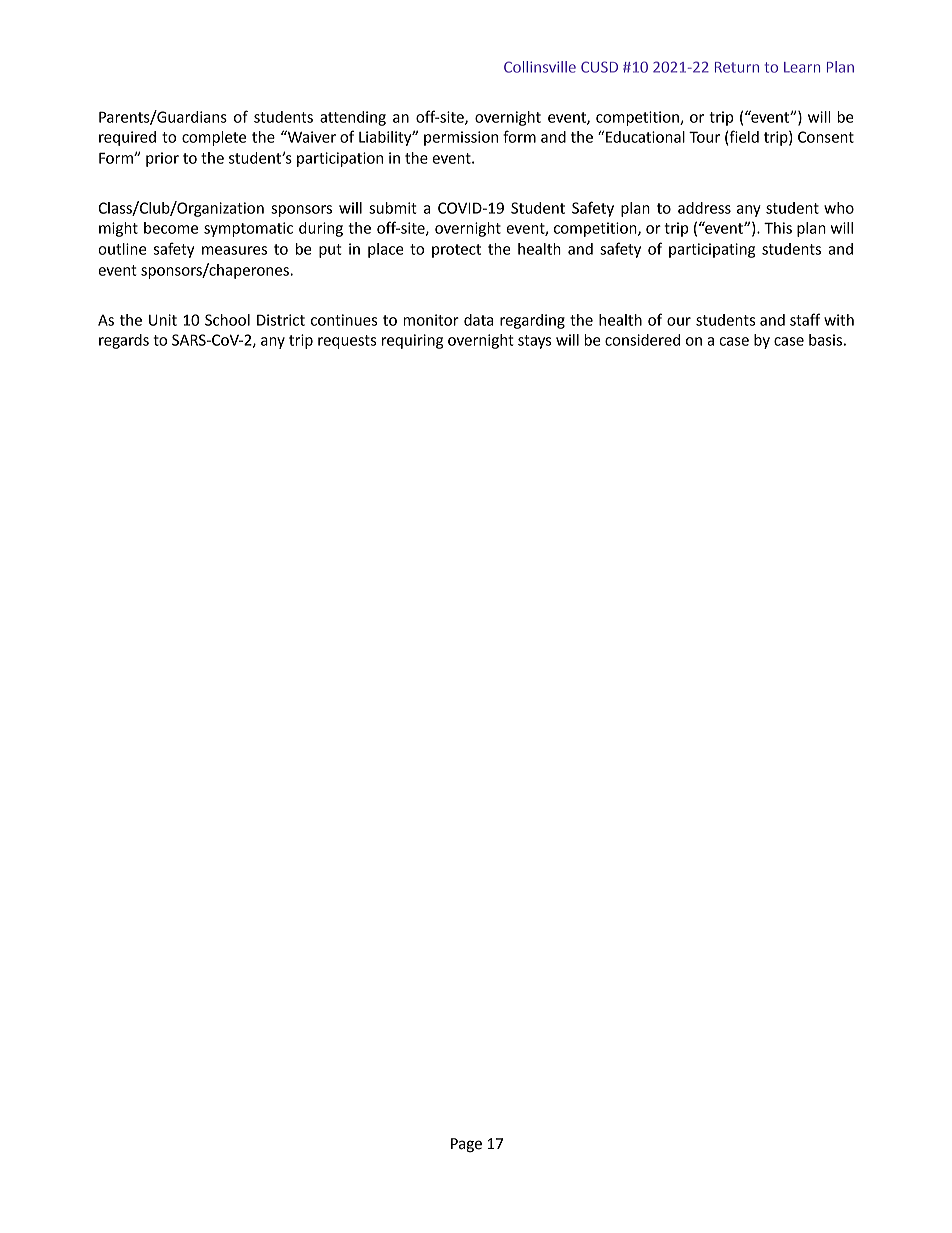 This screenshot has width=952, height=1233. I want to click on Page, so click(466, 1145).
